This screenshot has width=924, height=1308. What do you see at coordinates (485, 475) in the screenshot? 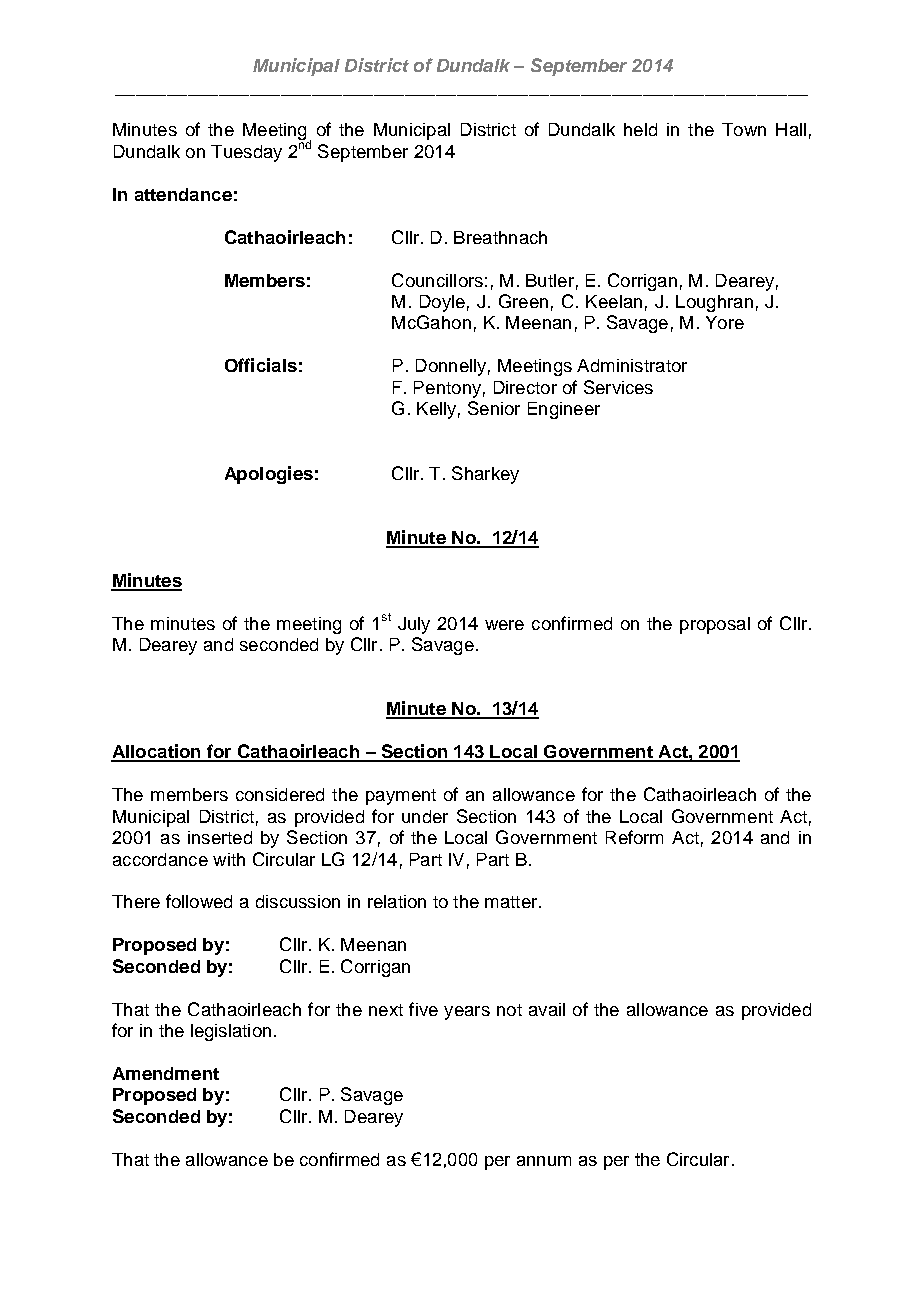
I see `Sharkey` at bounding box center [485, 475].
